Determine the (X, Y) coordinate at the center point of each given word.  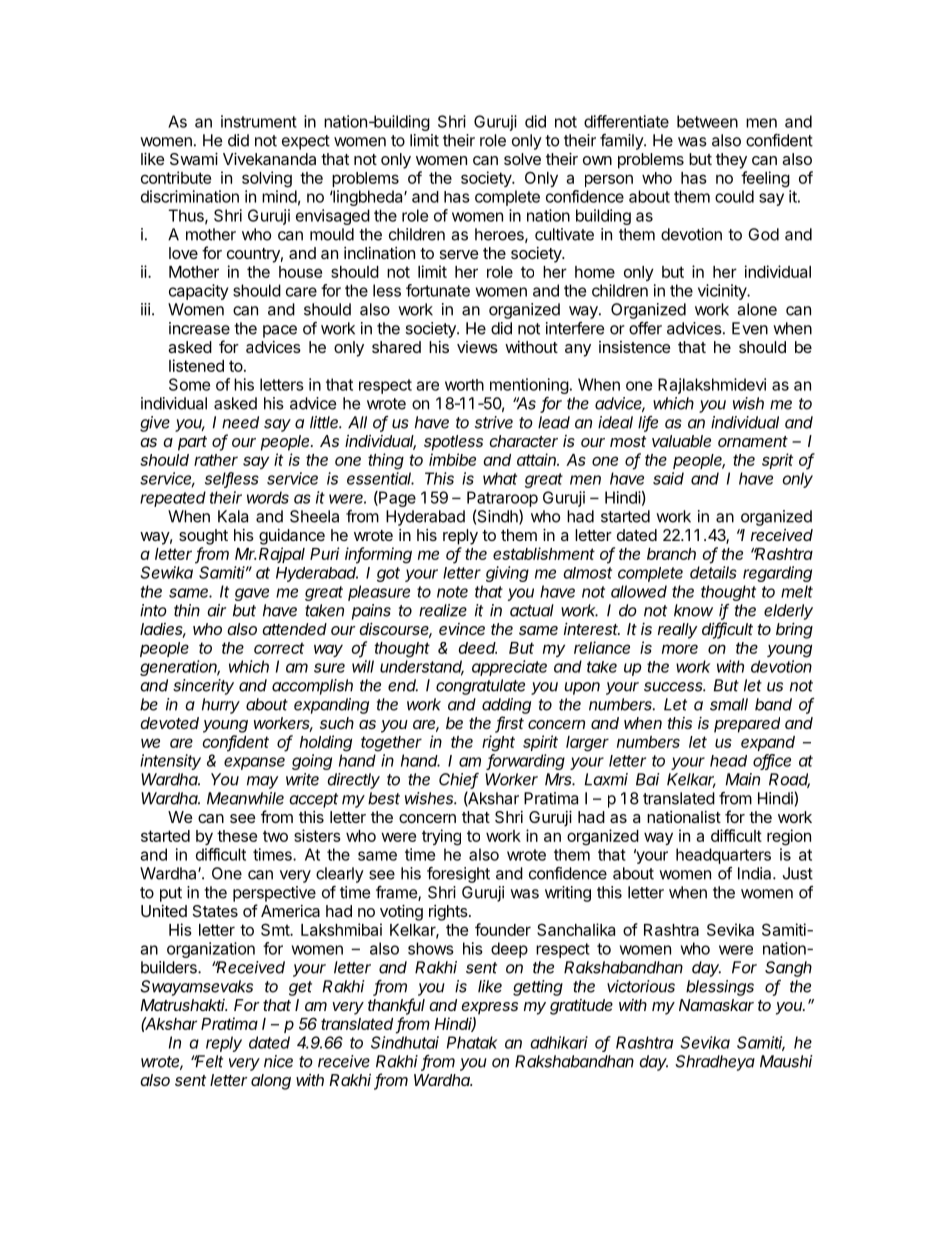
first (509, 724)
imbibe (452, 459)
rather (216, 460)
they (731, 161)
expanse (254, 763)
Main (743, 779)
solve (522, 159)
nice (278, 1061)
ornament (753, 441)
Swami (194, 159)
